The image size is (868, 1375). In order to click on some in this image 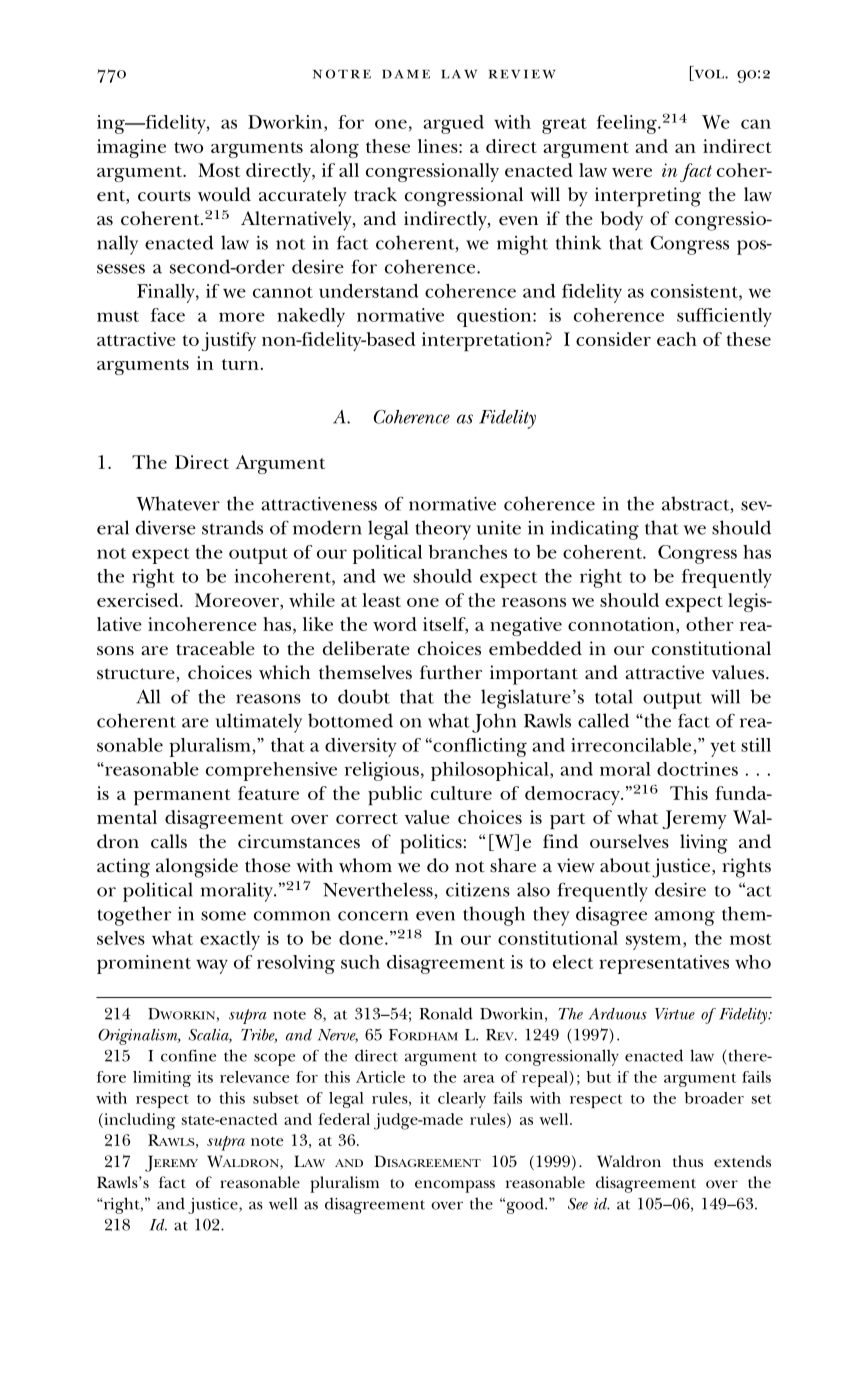, I will do `click(223, 916)`.
